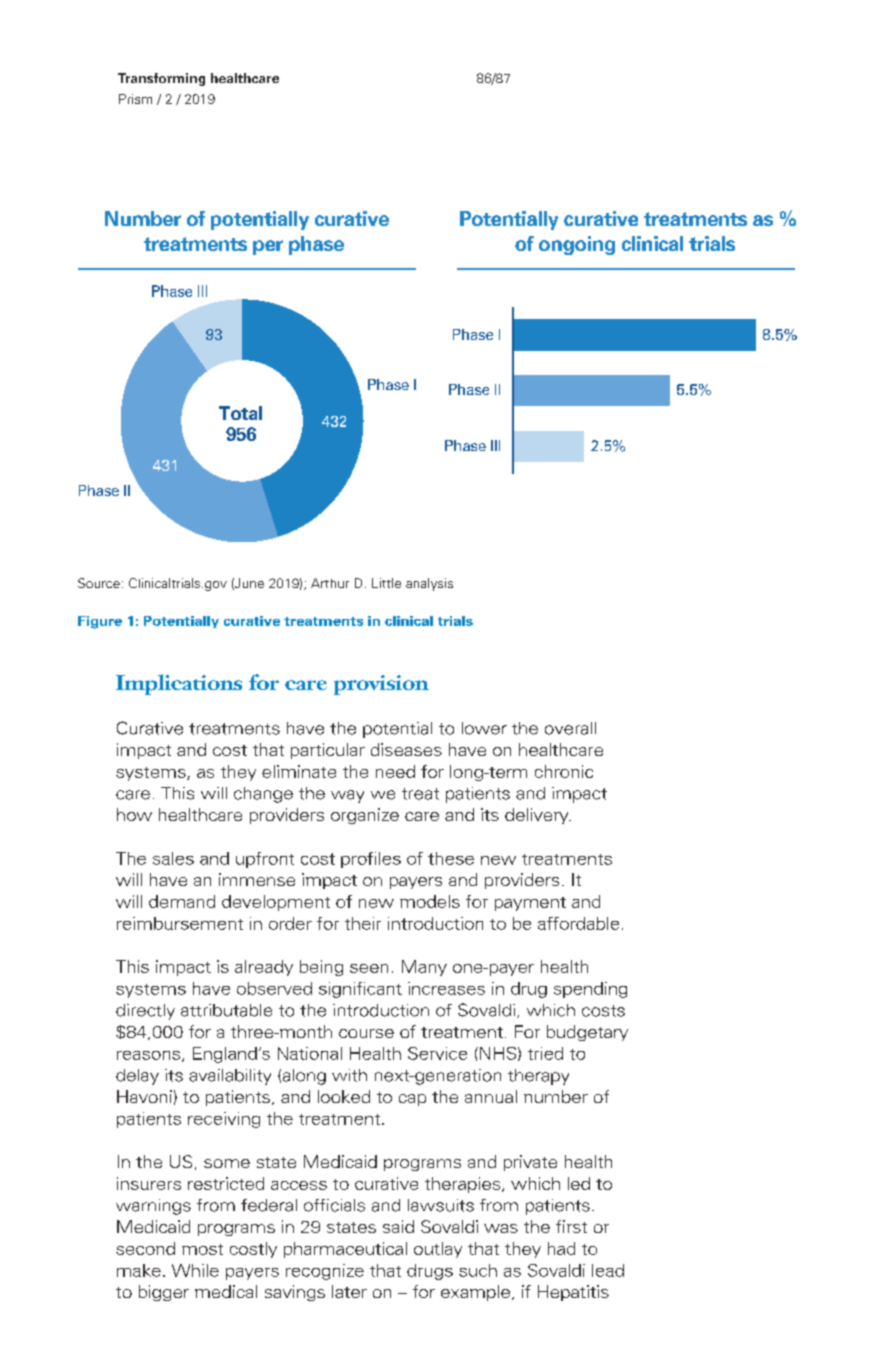 The width and height of the screenshot is (875, 1372). I want to click on profiles, so click(371, 860).
